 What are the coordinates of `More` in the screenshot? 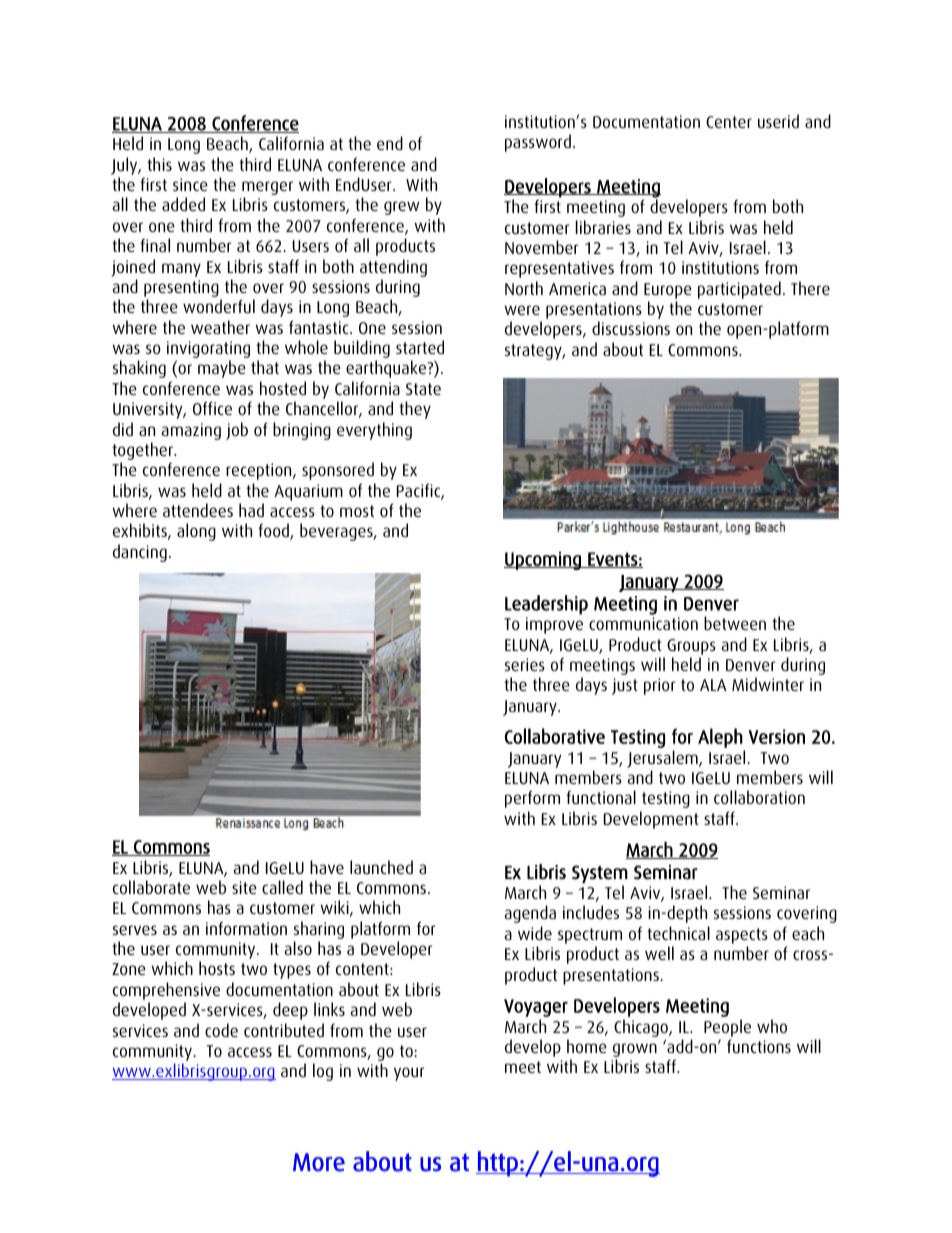 It's located at (319, 1162).
